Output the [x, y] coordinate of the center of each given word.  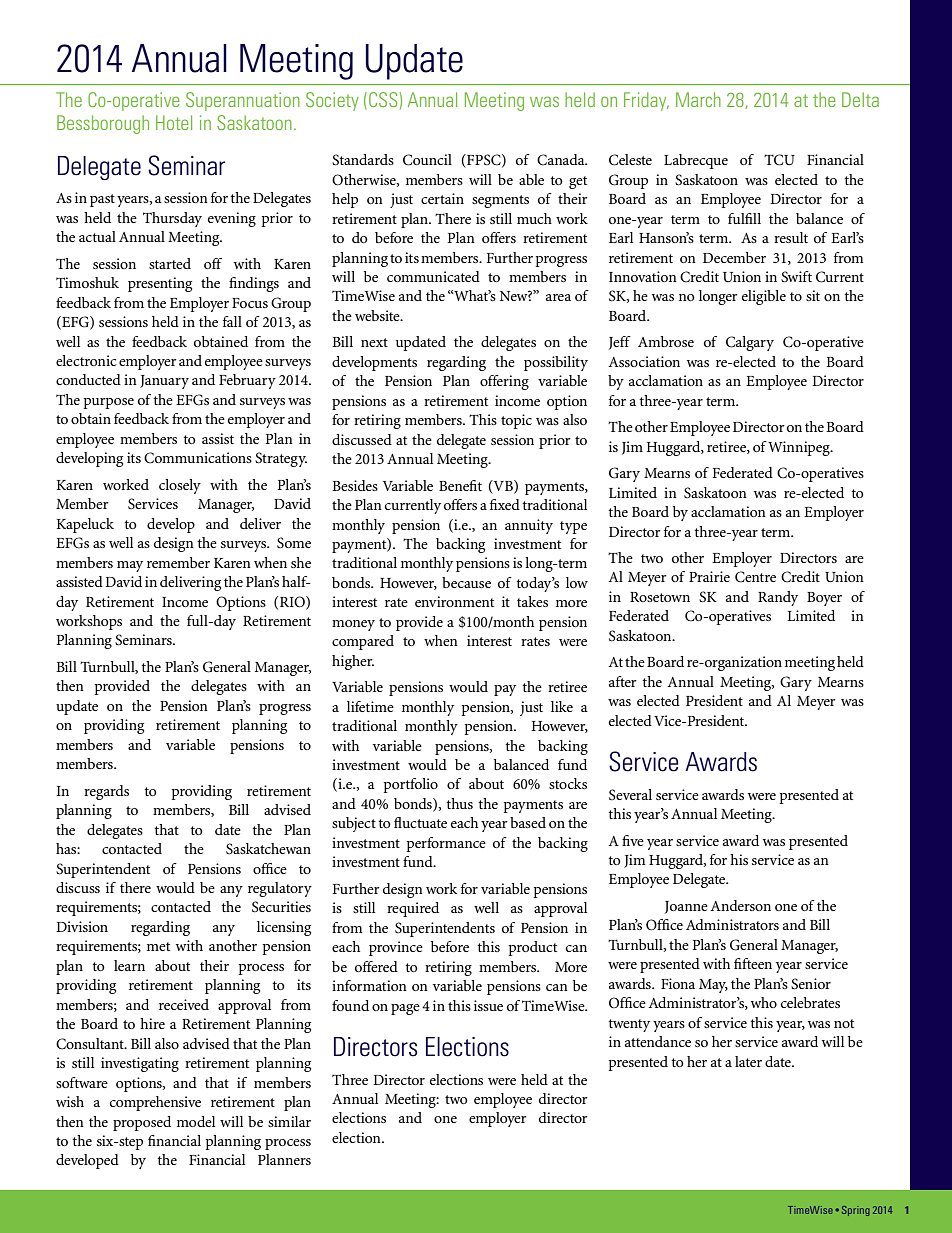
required [413, 909]
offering [504, 382]
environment [454, 601]
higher [353, 662]
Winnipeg [800, 448]
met [158, 946]
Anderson [740, 905]
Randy [778, 598]
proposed [142, 1123]
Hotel [174, 122]
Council [427, 160]
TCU [779, 160]
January [164, 382]
